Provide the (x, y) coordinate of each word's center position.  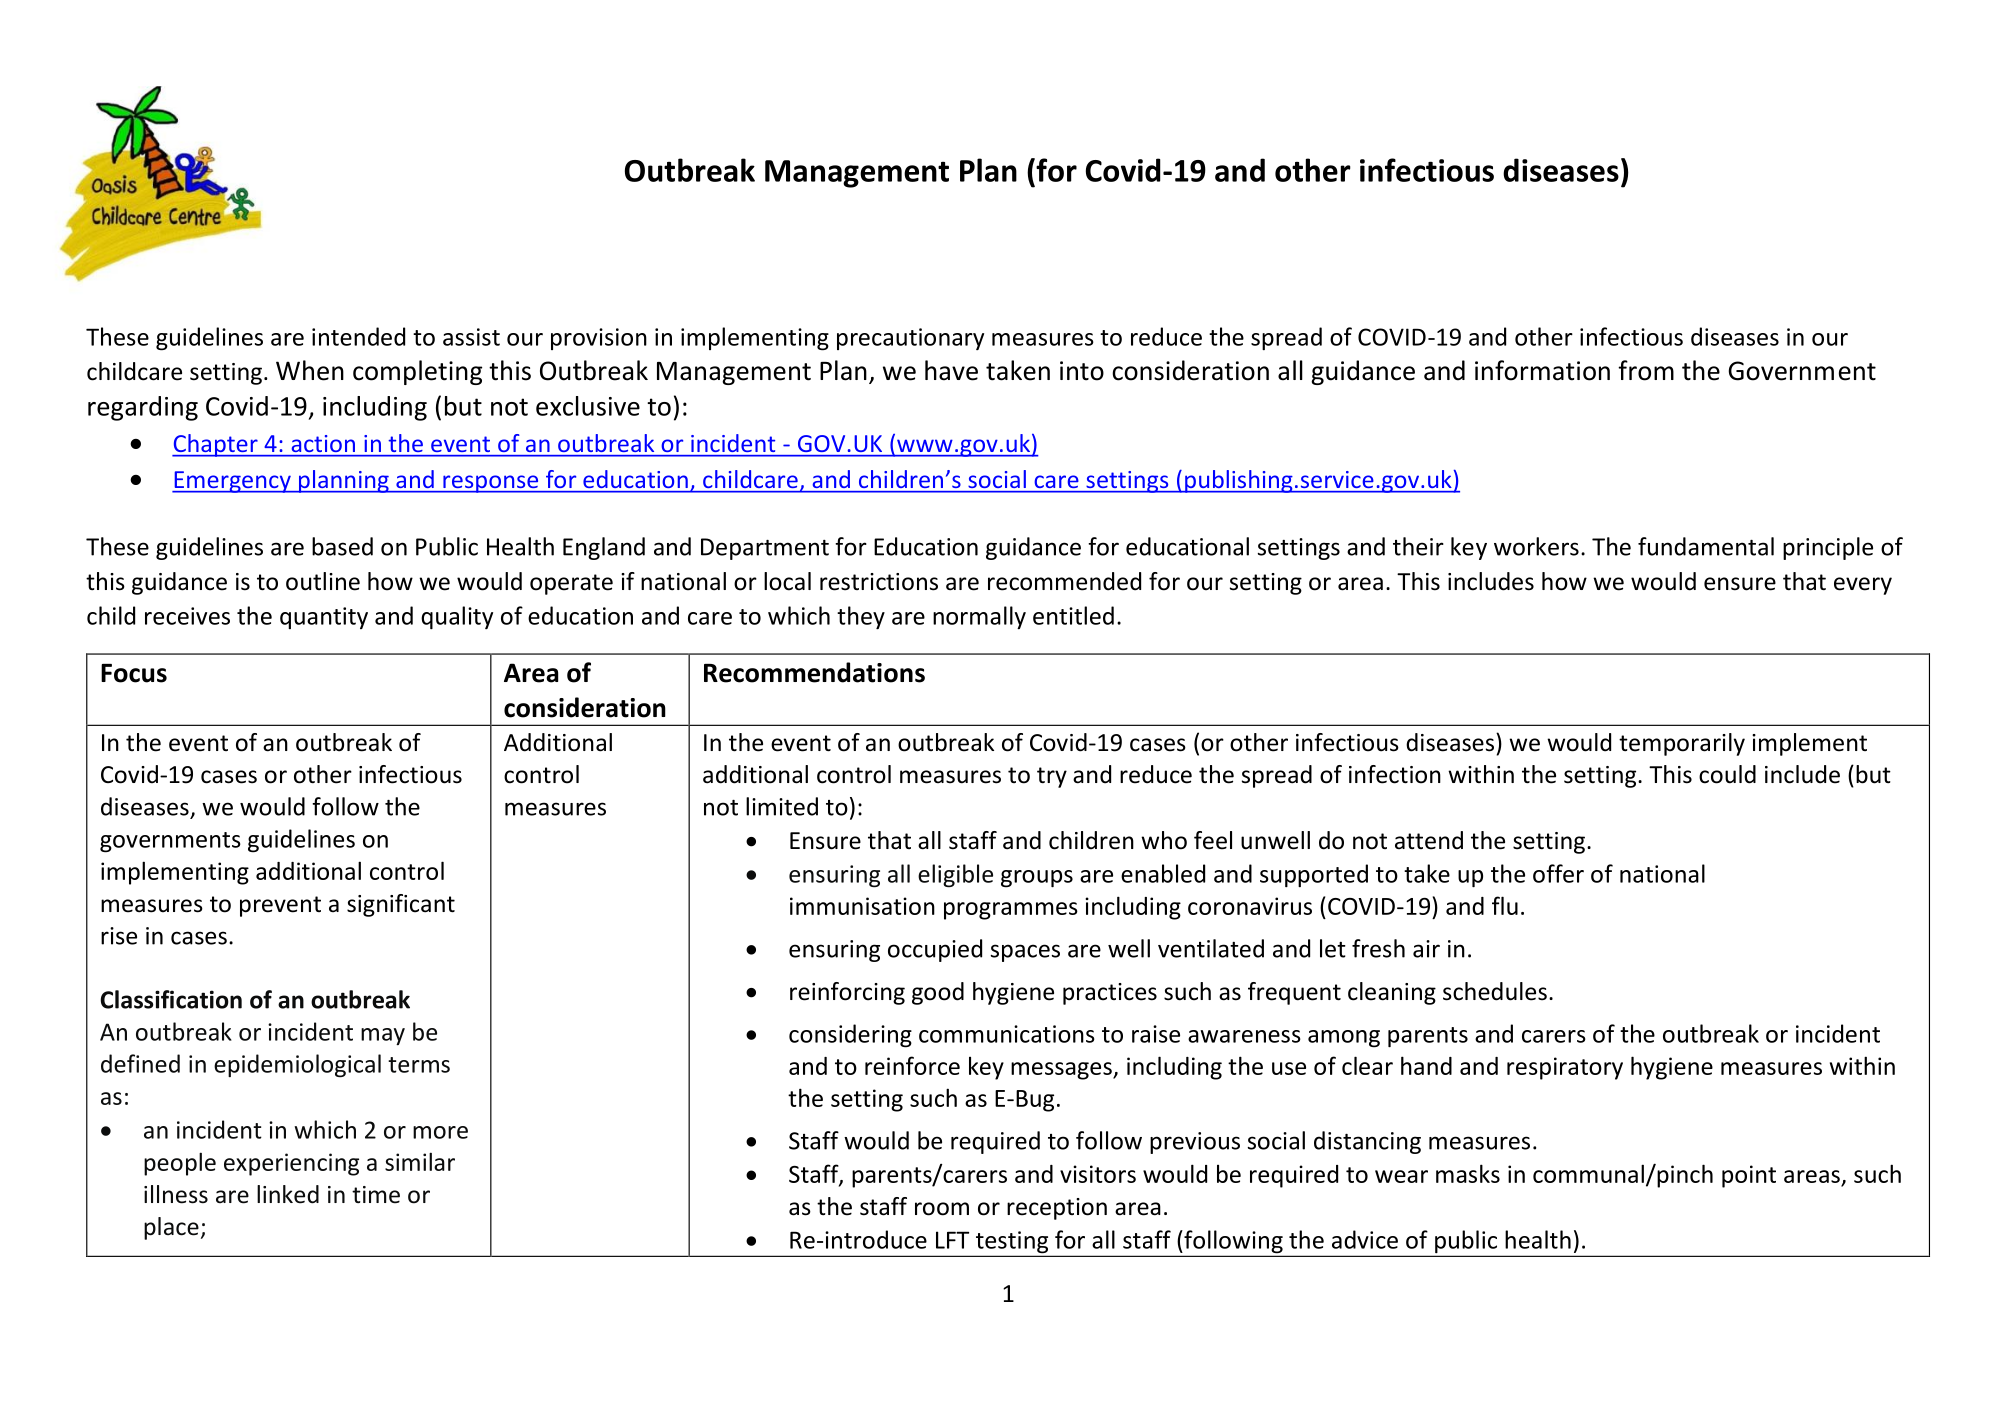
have (951, 370)
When (310, 370)
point (1749, 1176)
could (1727, 774)
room (942, 1209)
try (1052, 777)
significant (401, 905)
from (1646, 370)
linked (288, 1194)
